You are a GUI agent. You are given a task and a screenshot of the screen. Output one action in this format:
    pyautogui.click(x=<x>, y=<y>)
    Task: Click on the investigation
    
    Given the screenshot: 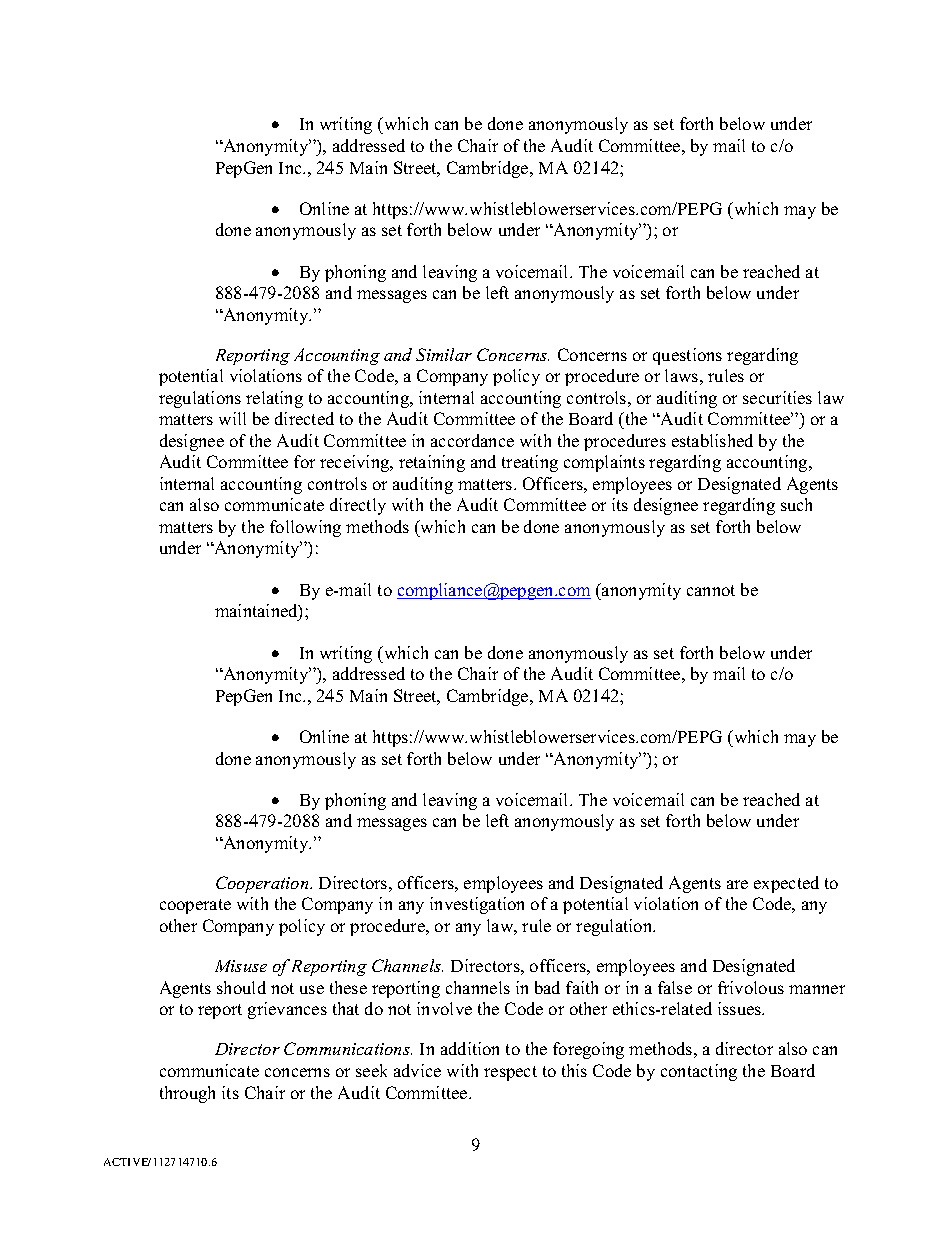 What is the action you would take?
    pyautogui.click(x=477, y=905)
